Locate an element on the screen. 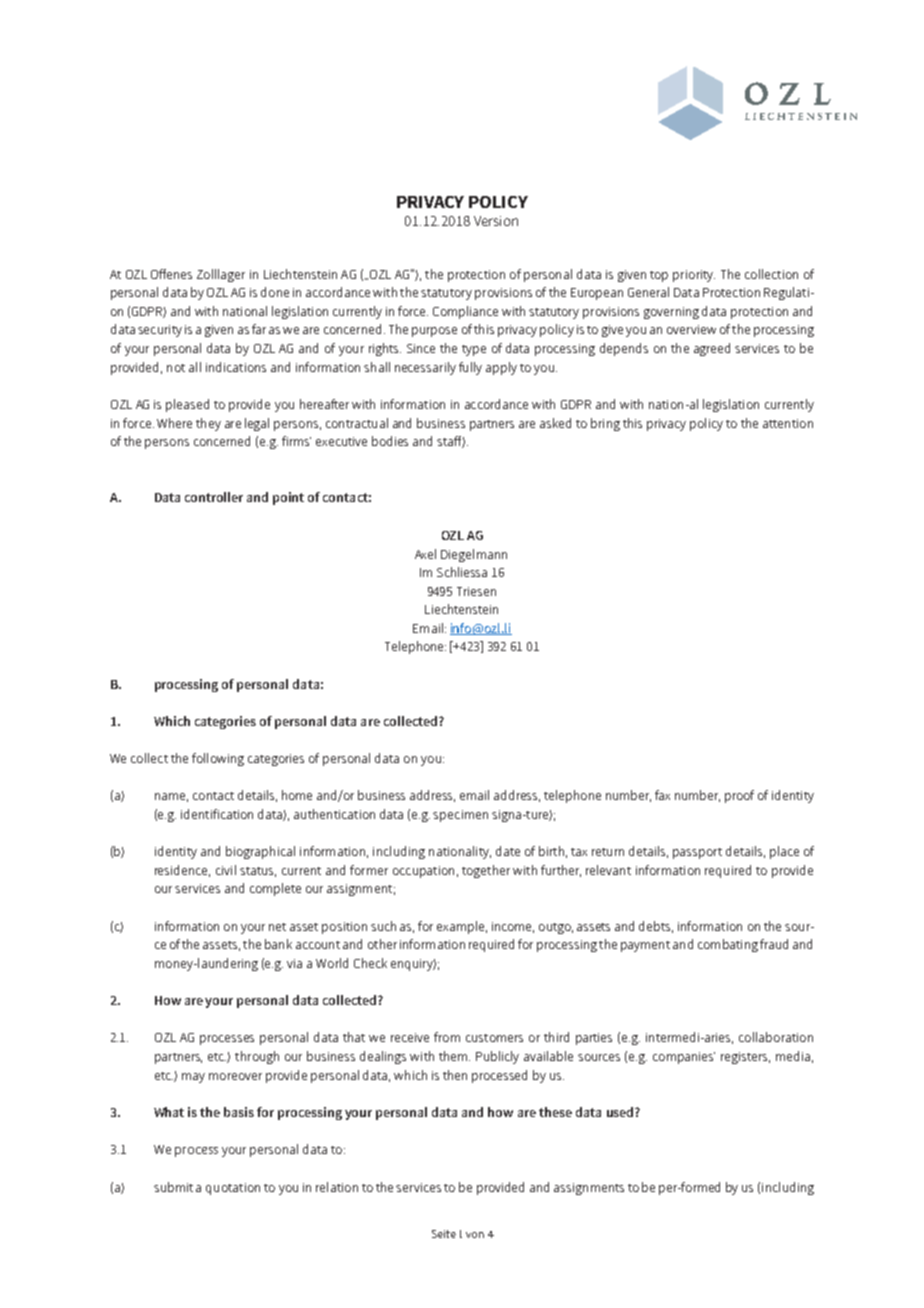 This screenshot has width=924, height=1308. Version is located at coordinates (496, 221).
